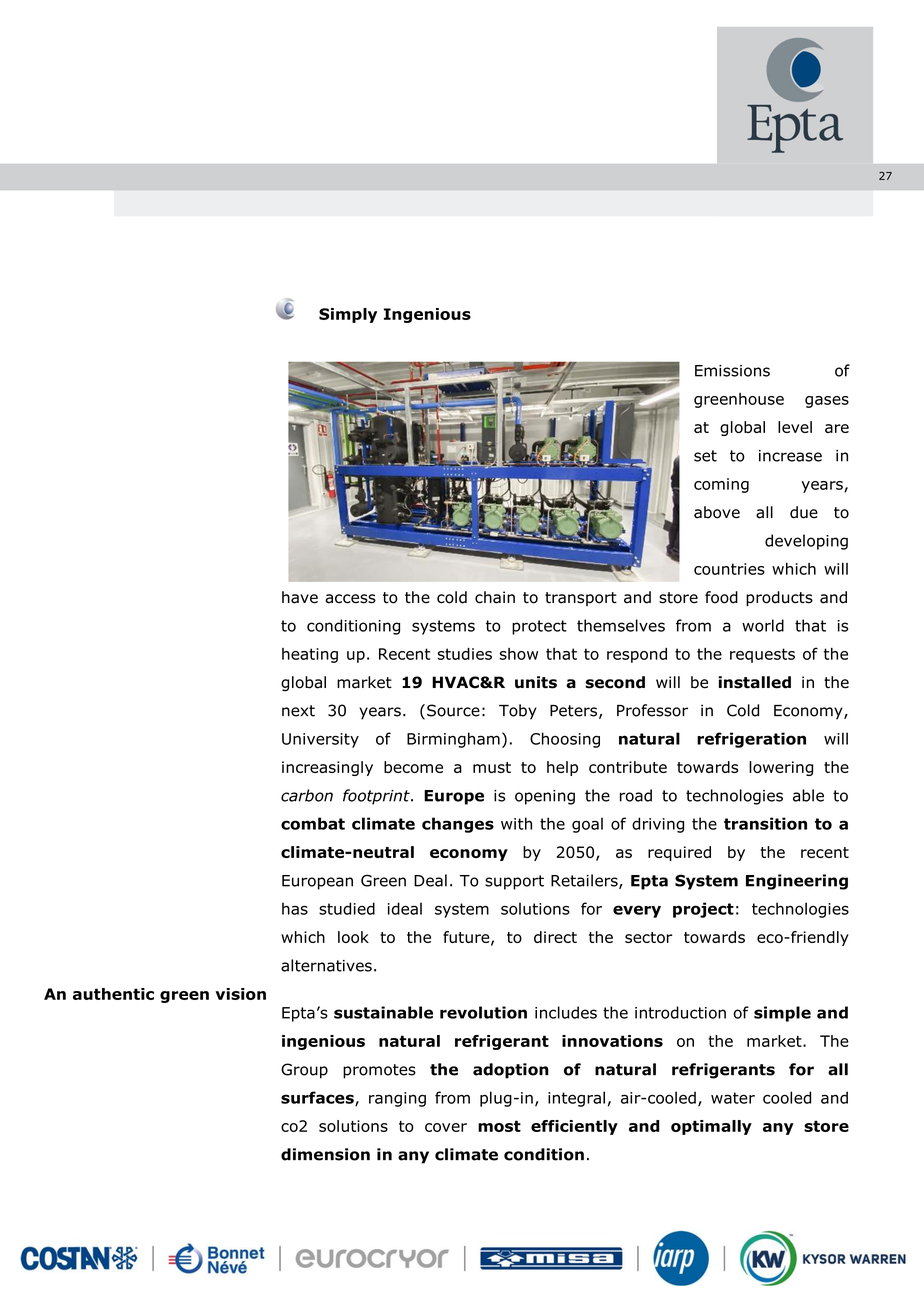 The height and width of the document is (1308, 924). Describe the element at coordinates (499, 1126) in the document. I see `most` at that location.
